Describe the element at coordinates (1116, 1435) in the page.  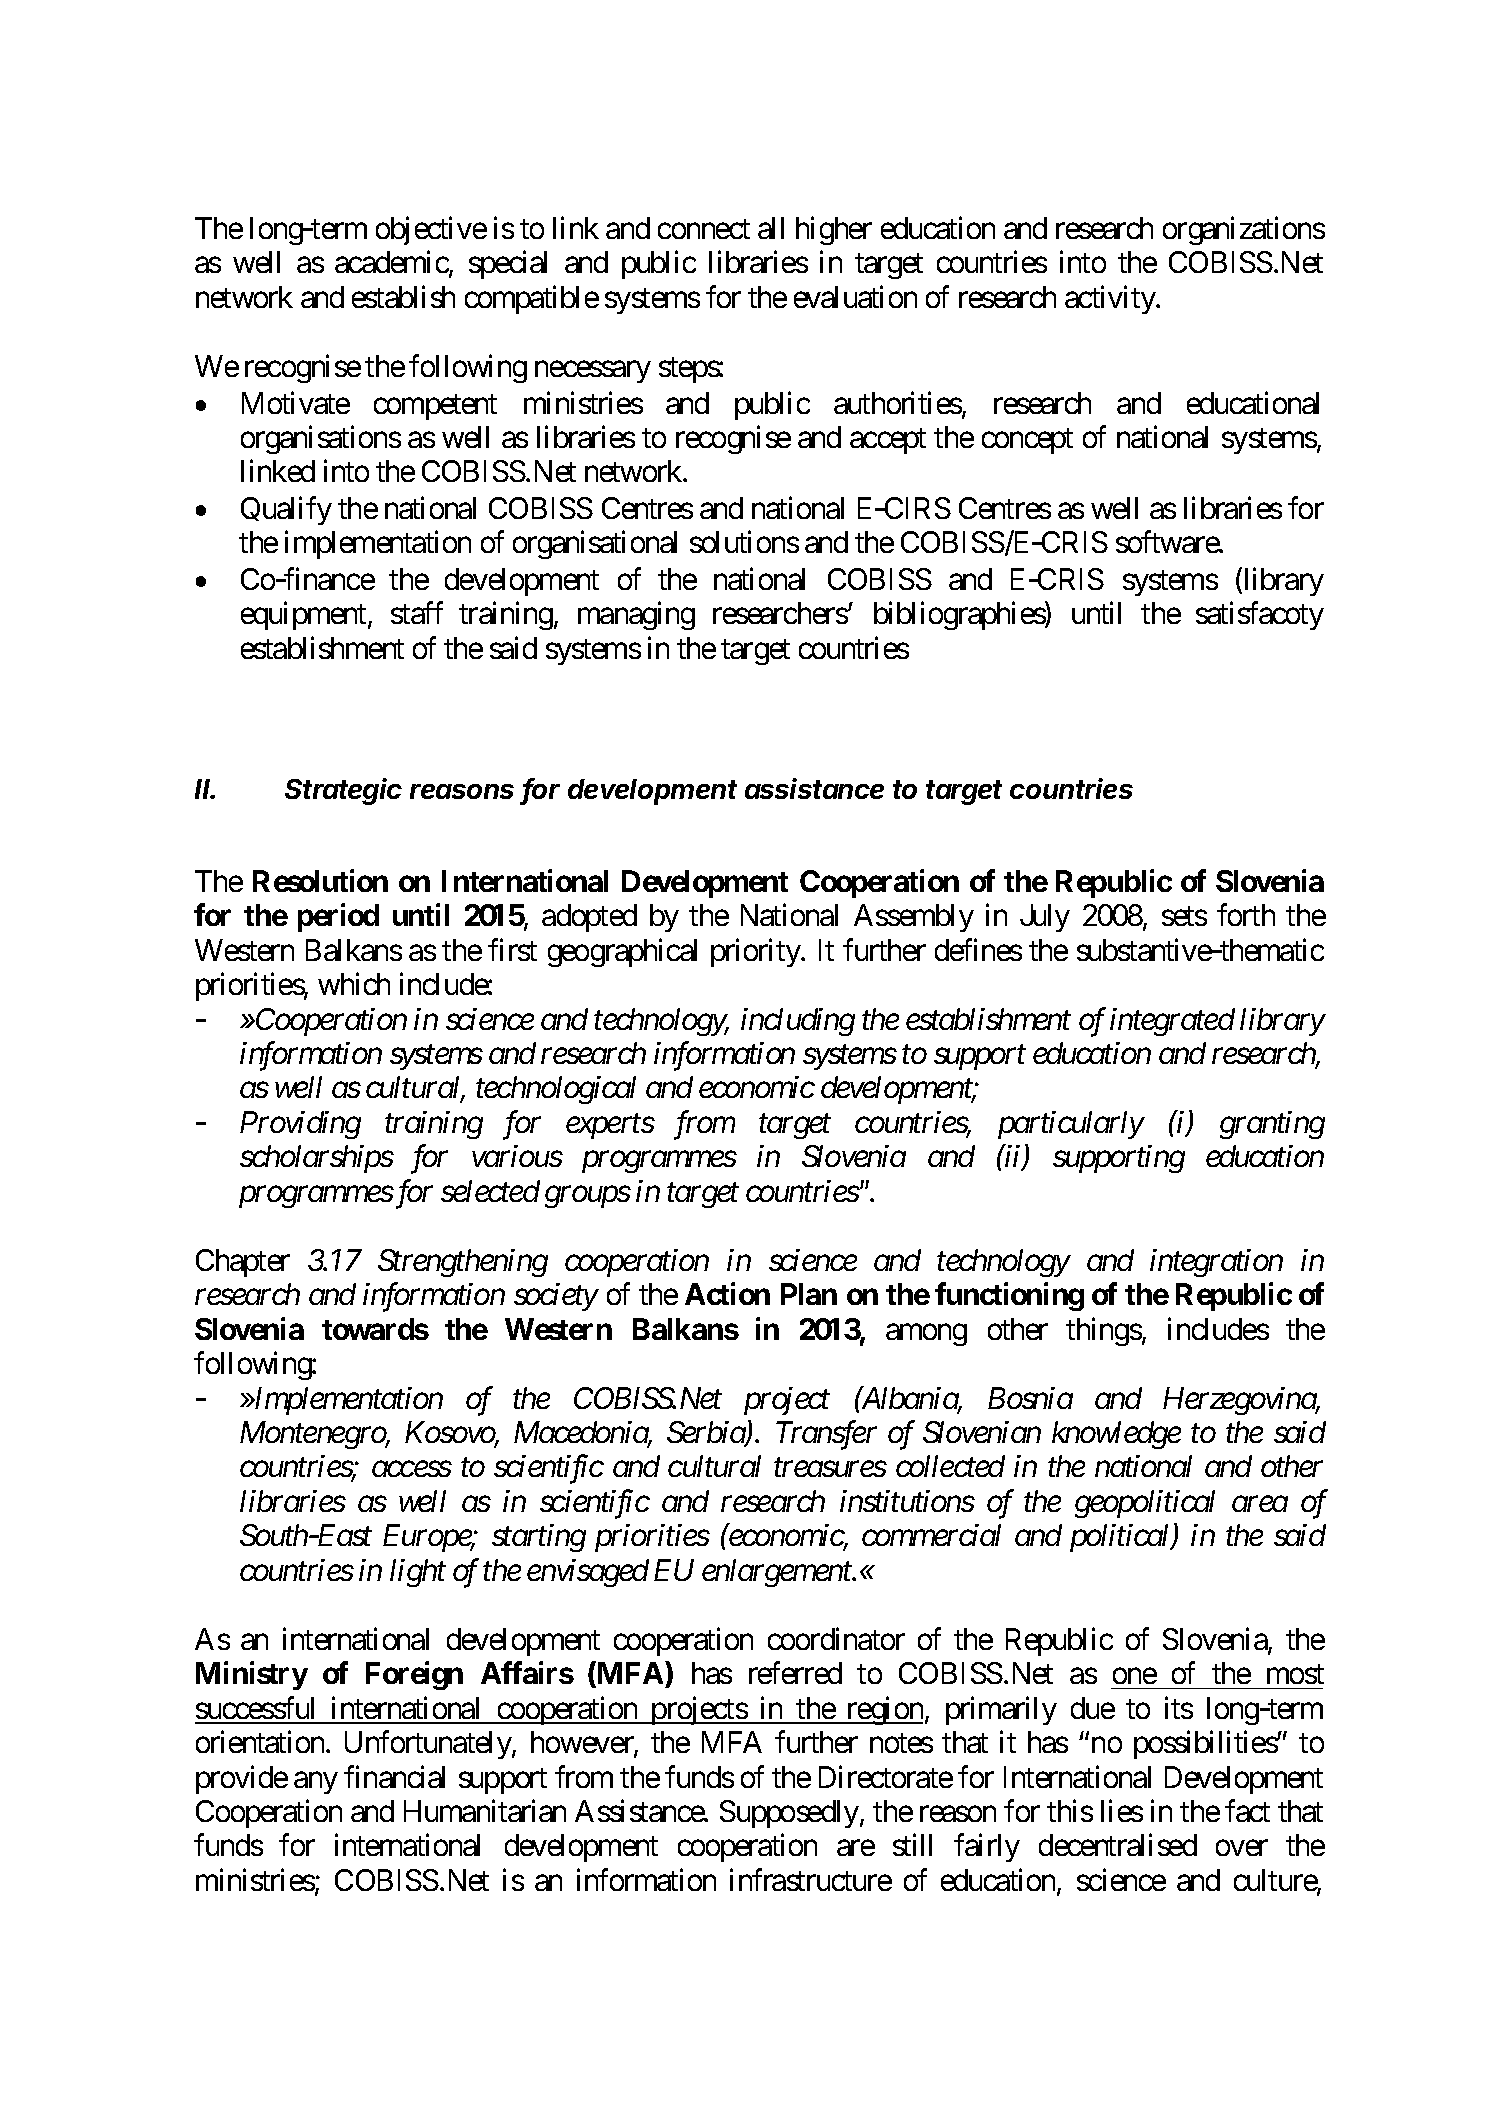
I see `knowledge` at that location.
